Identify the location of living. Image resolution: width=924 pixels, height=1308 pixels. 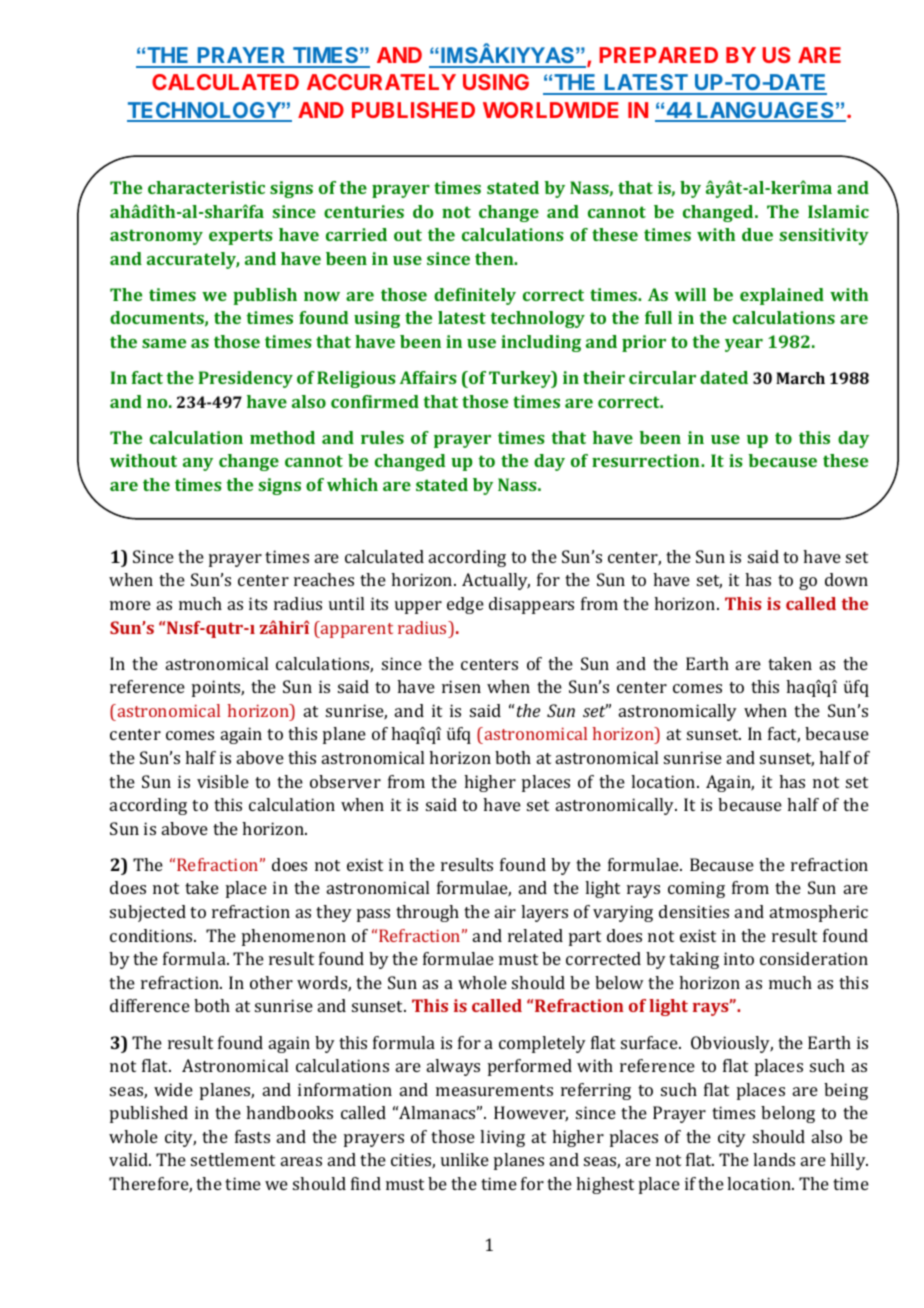
(502, 1138).
